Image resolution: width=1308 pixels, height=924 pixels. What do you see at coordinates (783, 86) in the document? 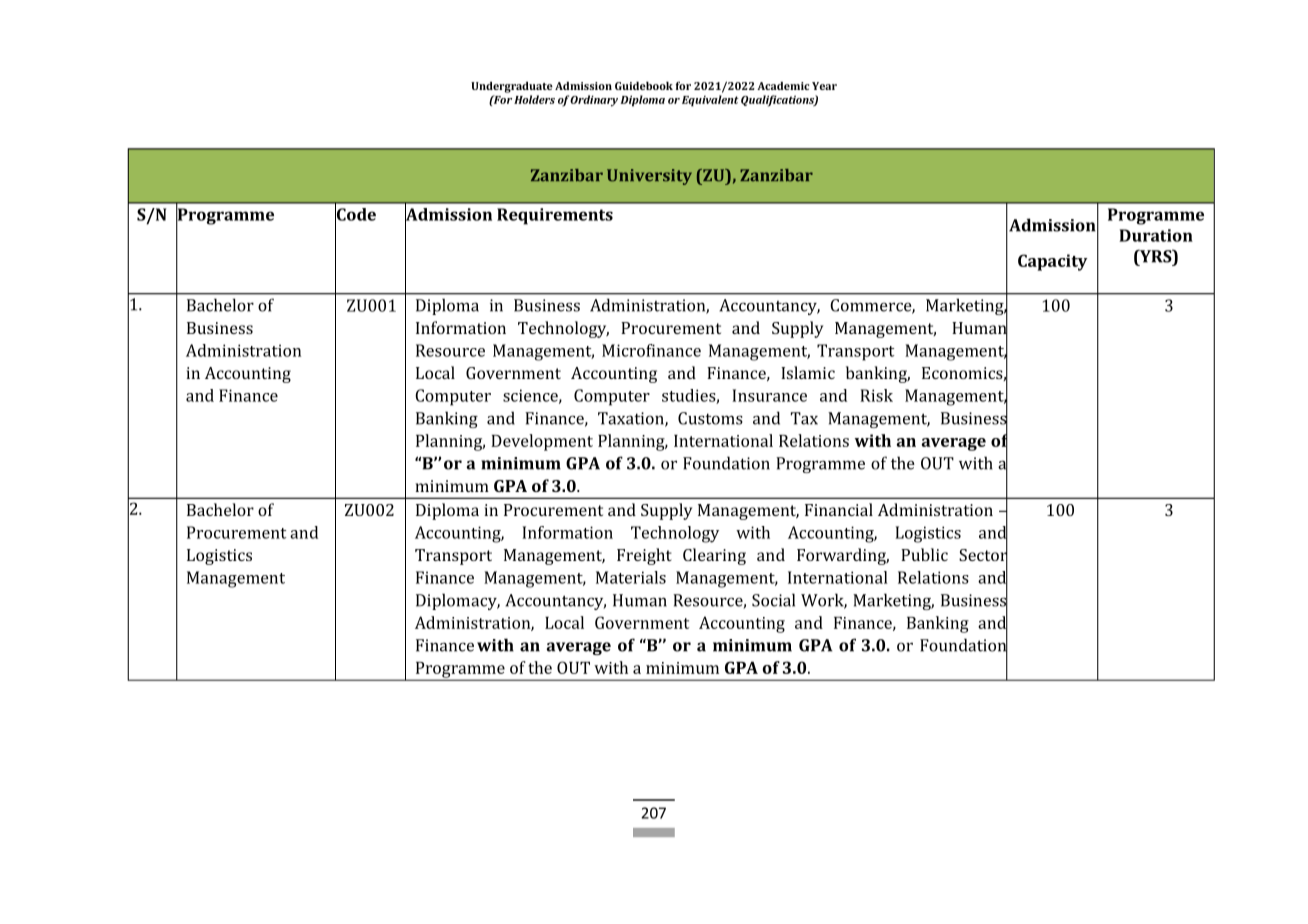
I see `Academic` at bounding box center [783, 86].
